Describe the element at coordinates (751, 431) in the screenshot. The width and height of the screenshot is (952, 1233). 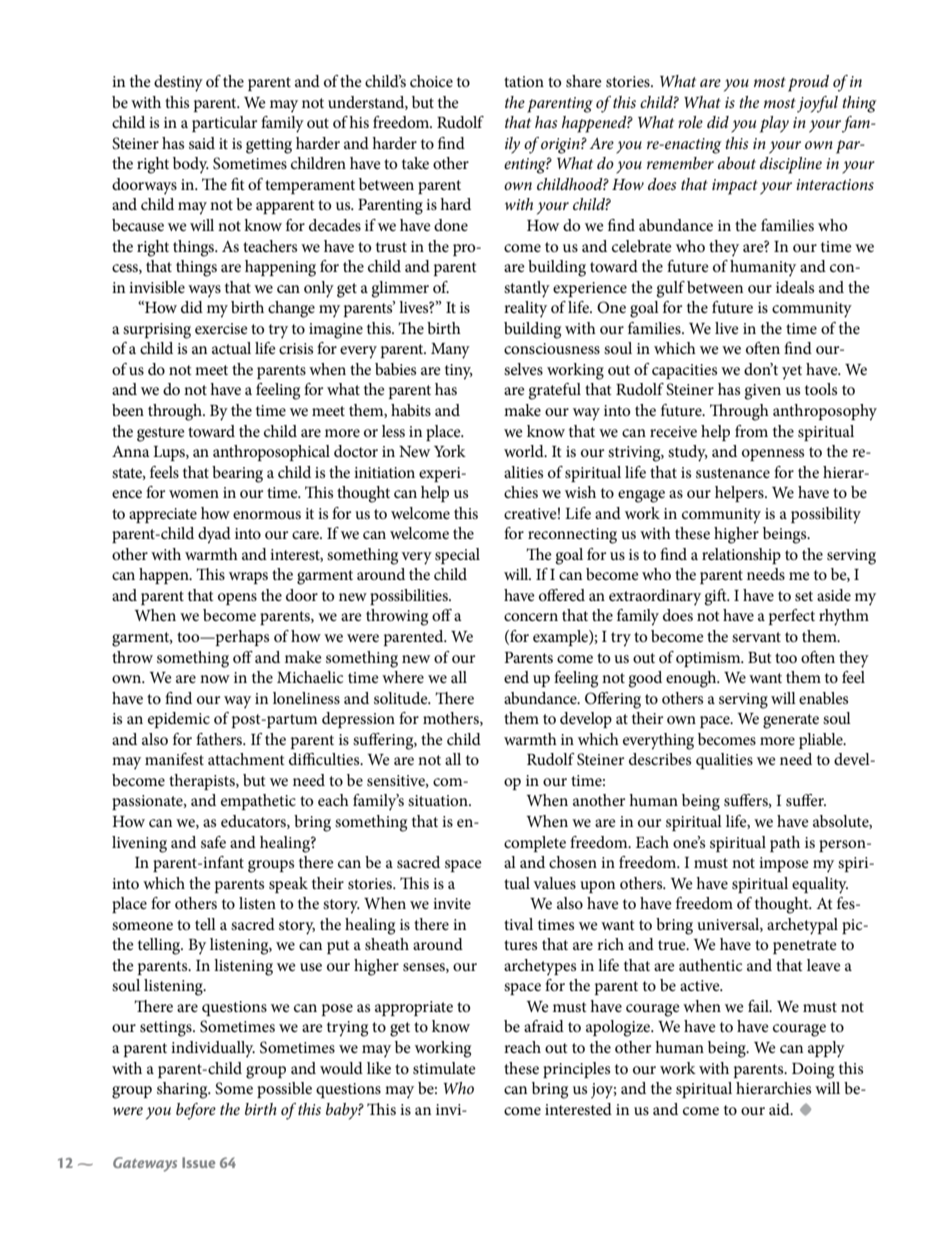
I see `from` at that location.
